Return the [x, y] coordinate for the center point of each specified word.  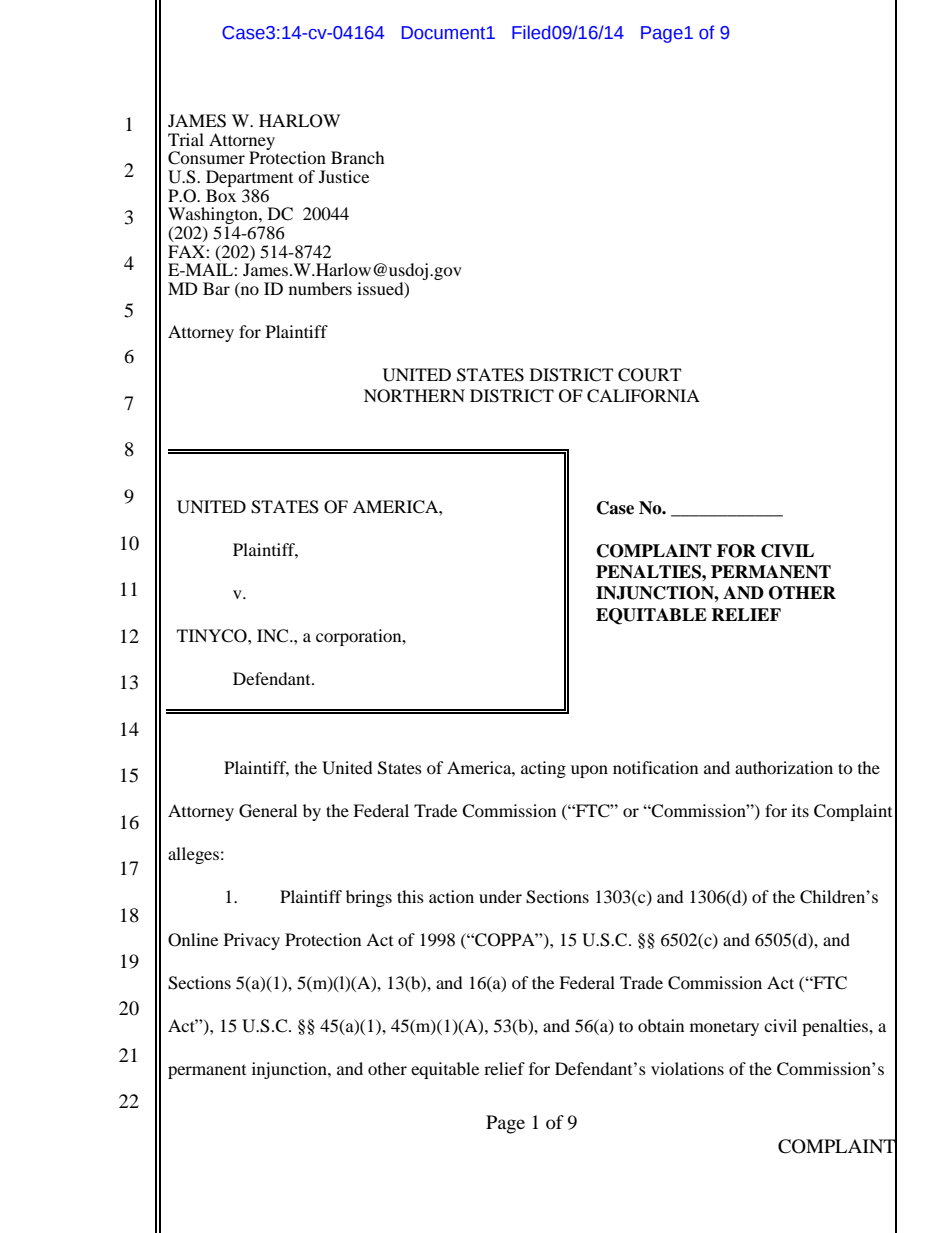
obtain [661, 1025]
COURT [649, 375]
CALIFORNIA [643, 396]
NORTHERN [414, 396]
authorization [784, 767]
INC [274, 636]
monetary [724, 1028]
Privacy [252, 941]
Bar [216, 288]
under [500, 896]
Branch [358, 157]
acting [543, 769]
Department [249, 180]
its [800, 810]
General [268, 811]
